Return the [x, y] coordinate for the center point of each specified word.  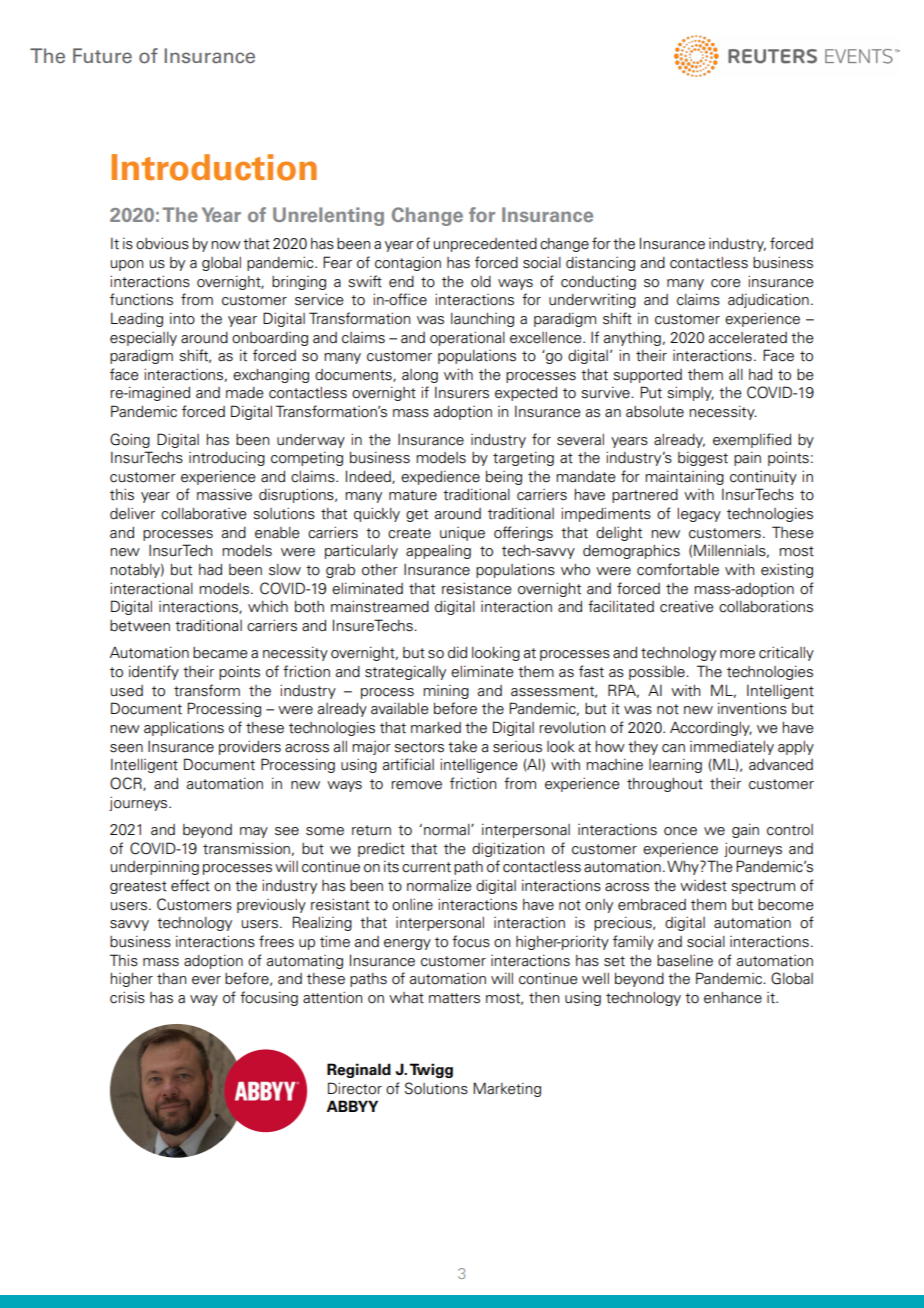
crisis [127, 997]
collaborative [204, 514]
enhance [733, 998]
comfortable [678, 569]
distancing [600, 264]
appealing [438, 552]
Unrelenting [328, 216]
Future [102, 55]
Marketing [507, 1089]
